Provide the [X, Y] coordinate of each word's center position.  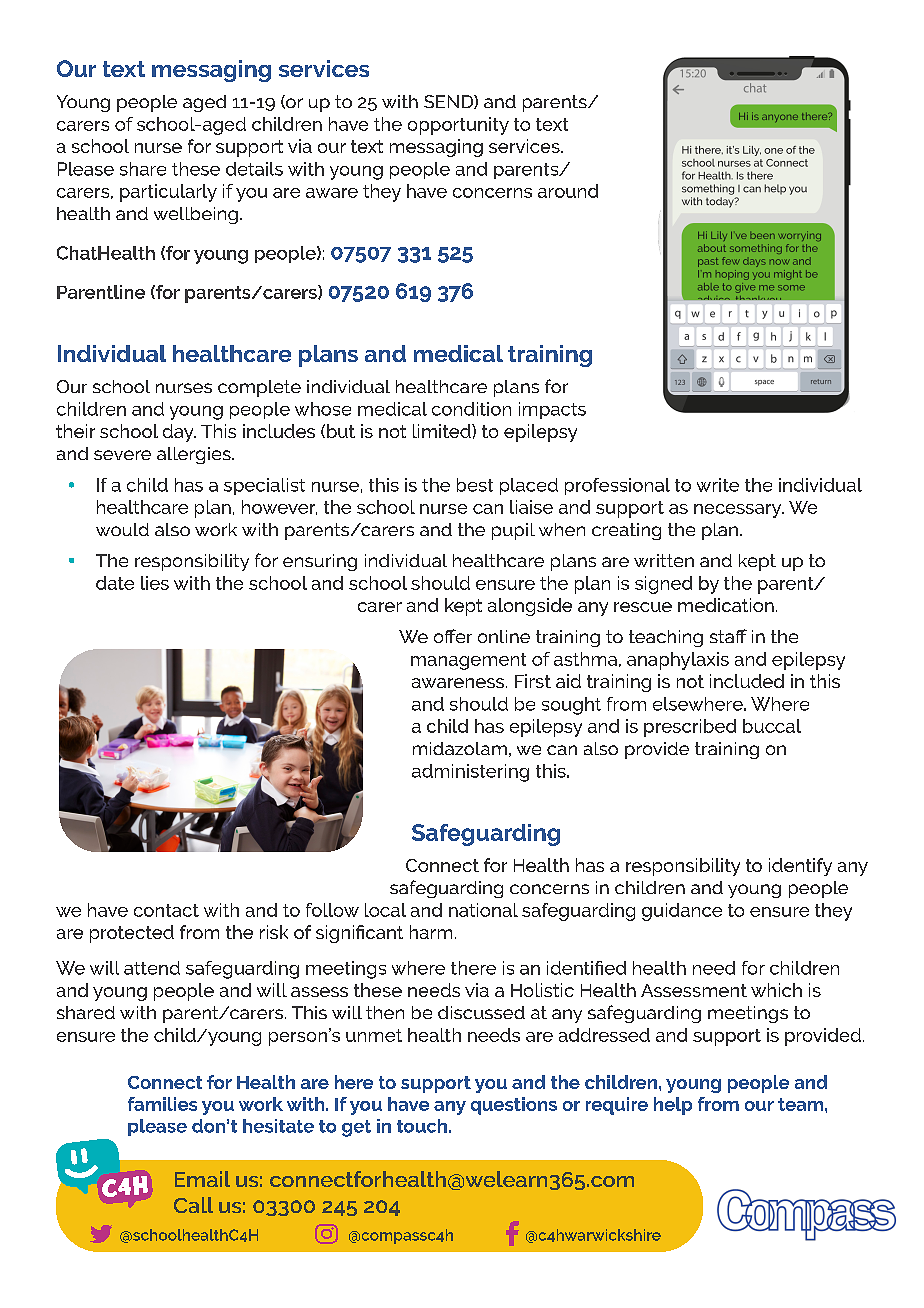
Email [202, 1179]
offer [453, 636]
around [568, 191]
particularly [168, 193]
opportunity [458, 126]
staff [728, 636]
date [115, 583]
